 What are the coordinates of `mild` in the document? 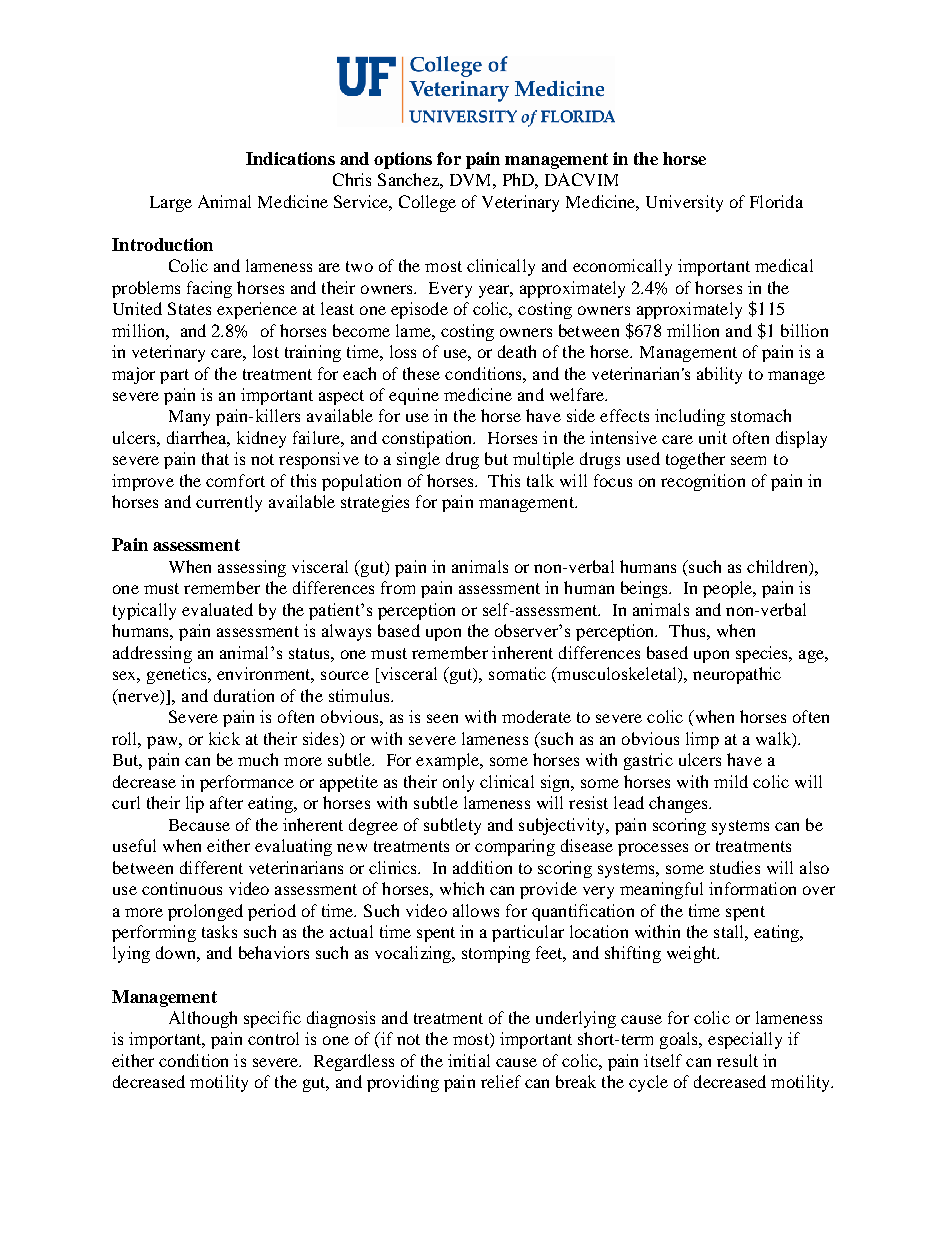 It's located at (731, 781).
